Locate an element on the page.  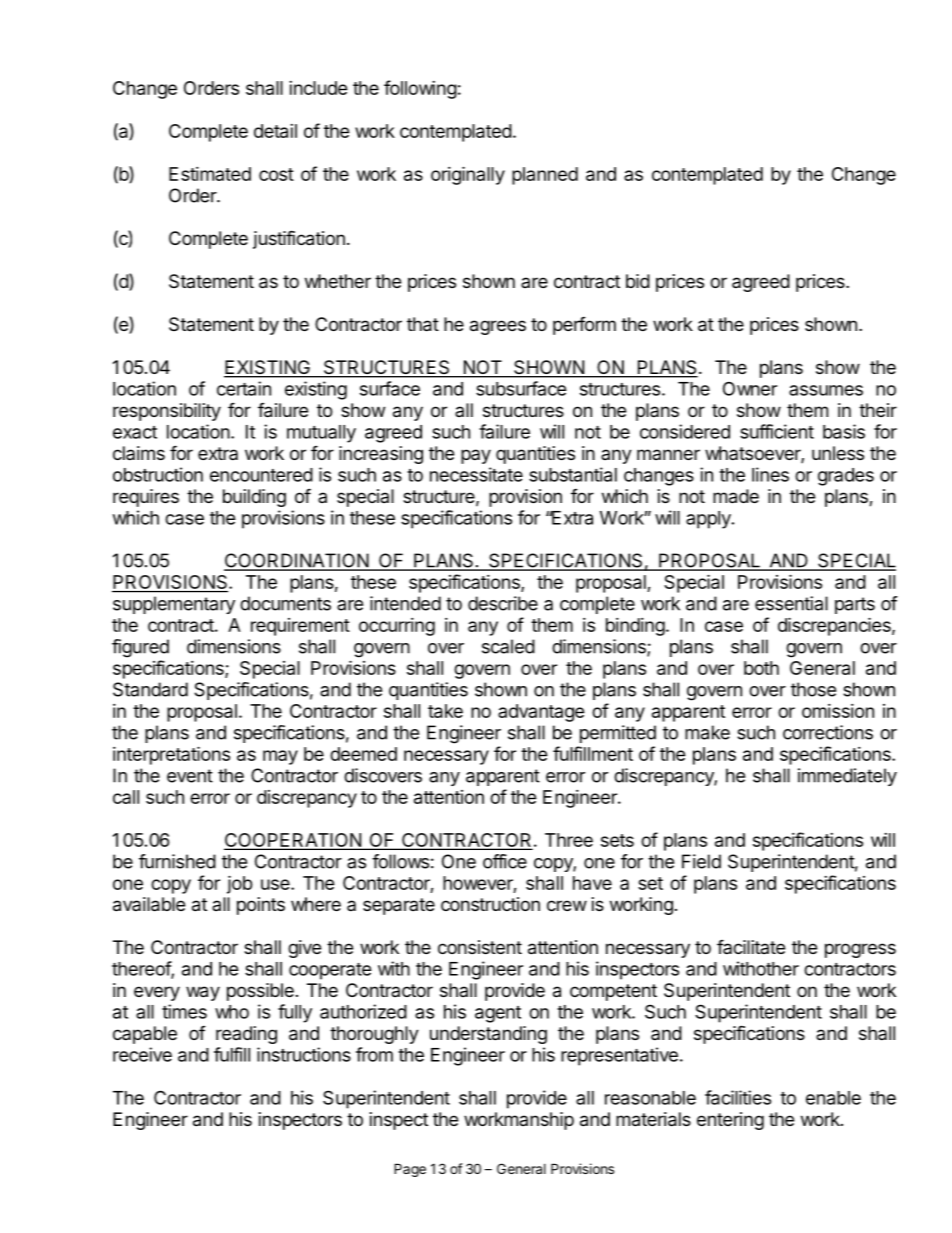
encountered is located at coordinates (261, 475).
